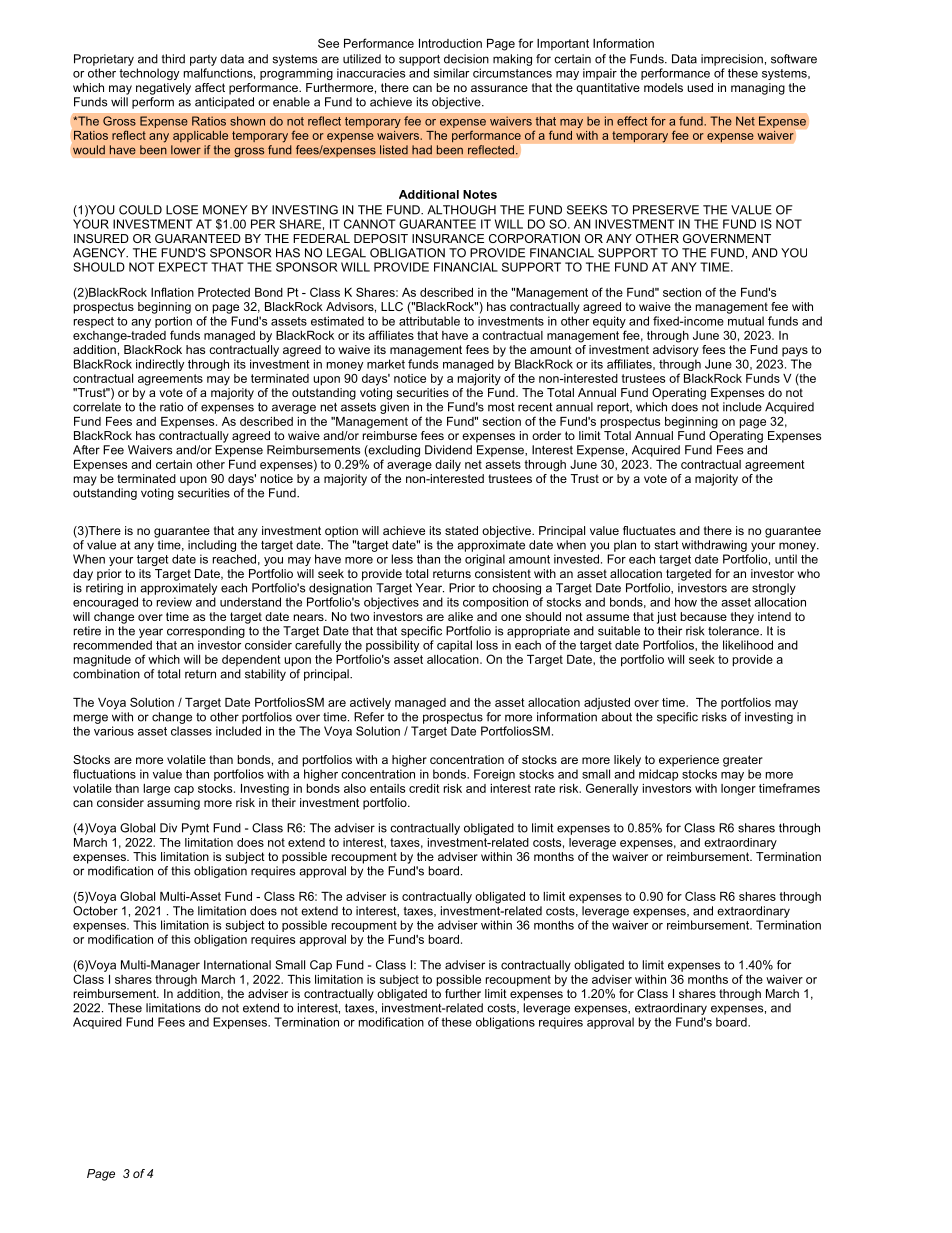  What do you see at coordinates (173, 59) in the page?
I see `third` at bounding box center [173, 59].
